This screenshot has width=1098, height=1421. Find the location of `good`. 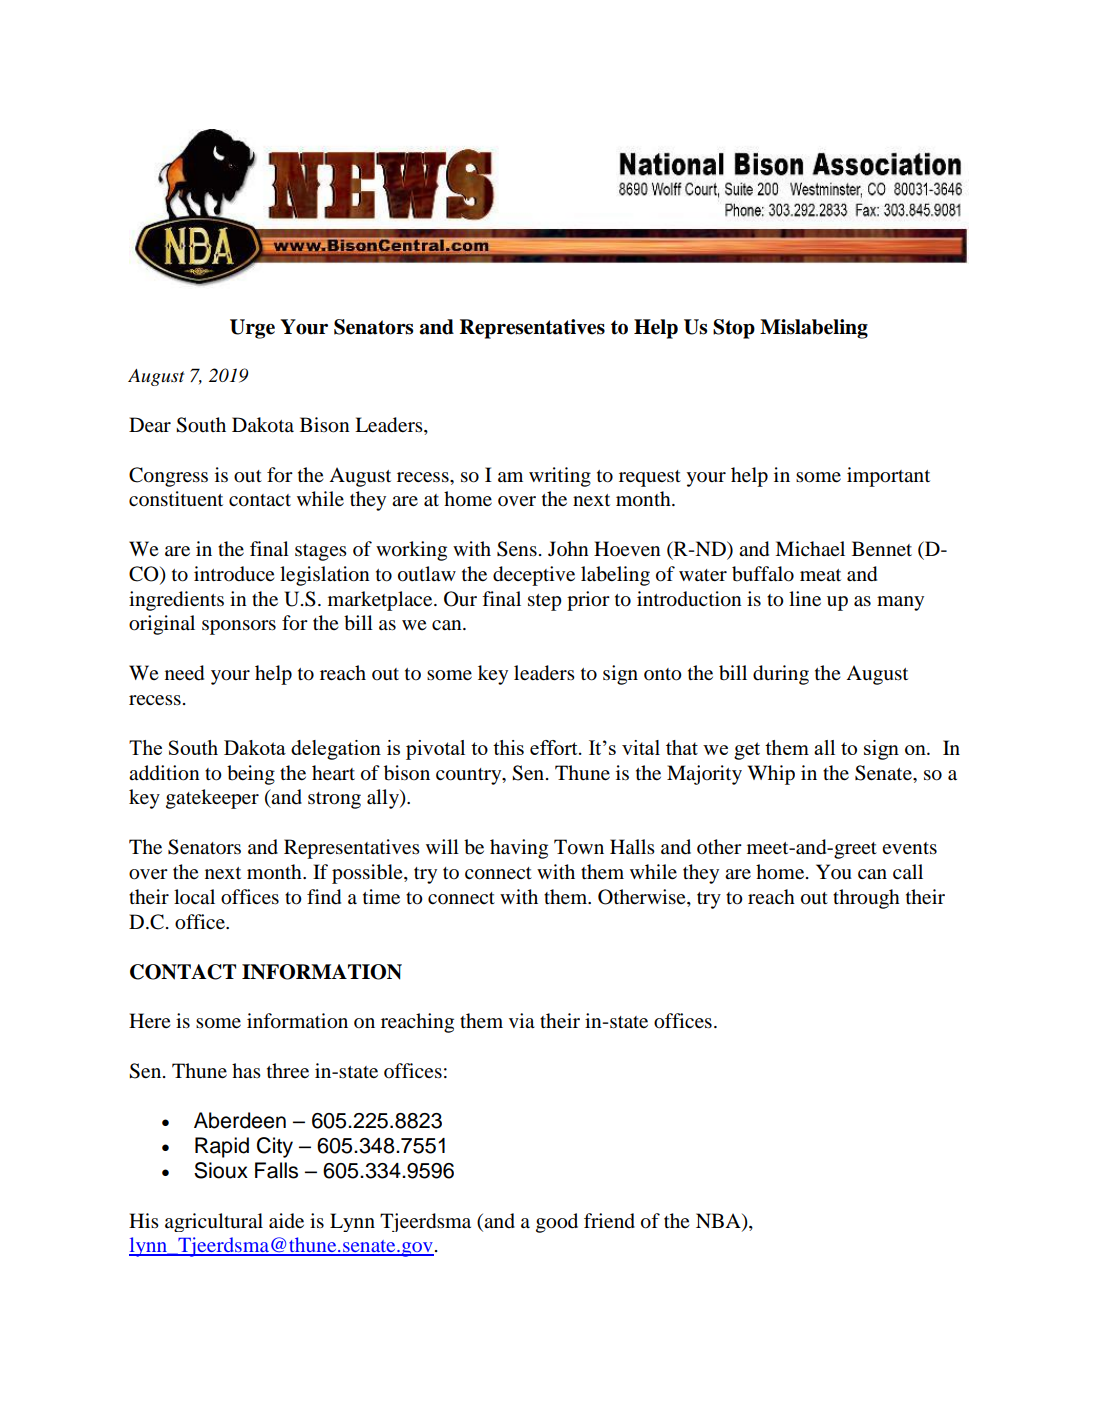

good is located at coordinates (557, 1223).
